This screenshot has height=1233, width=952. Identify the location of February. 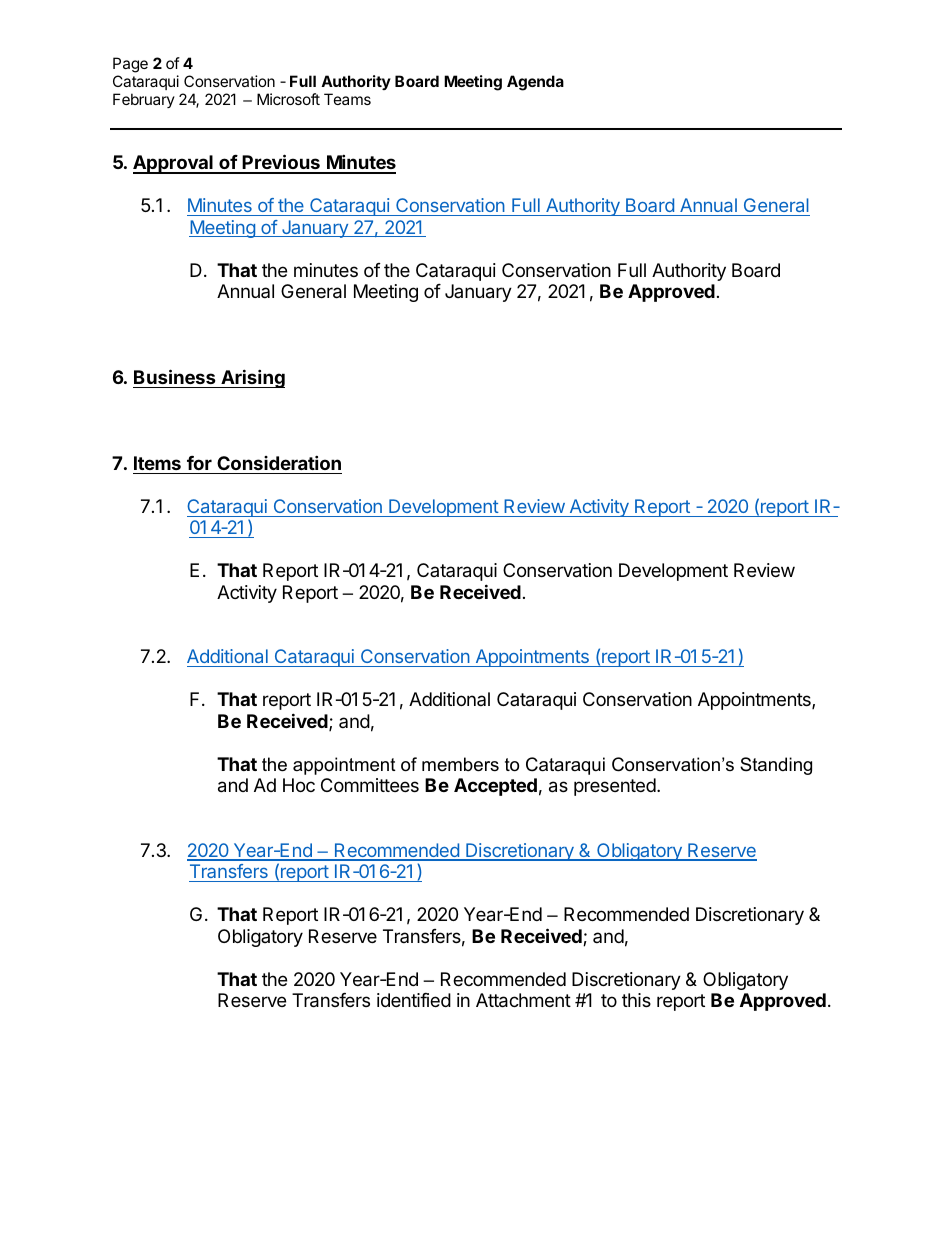
(144, 100).
